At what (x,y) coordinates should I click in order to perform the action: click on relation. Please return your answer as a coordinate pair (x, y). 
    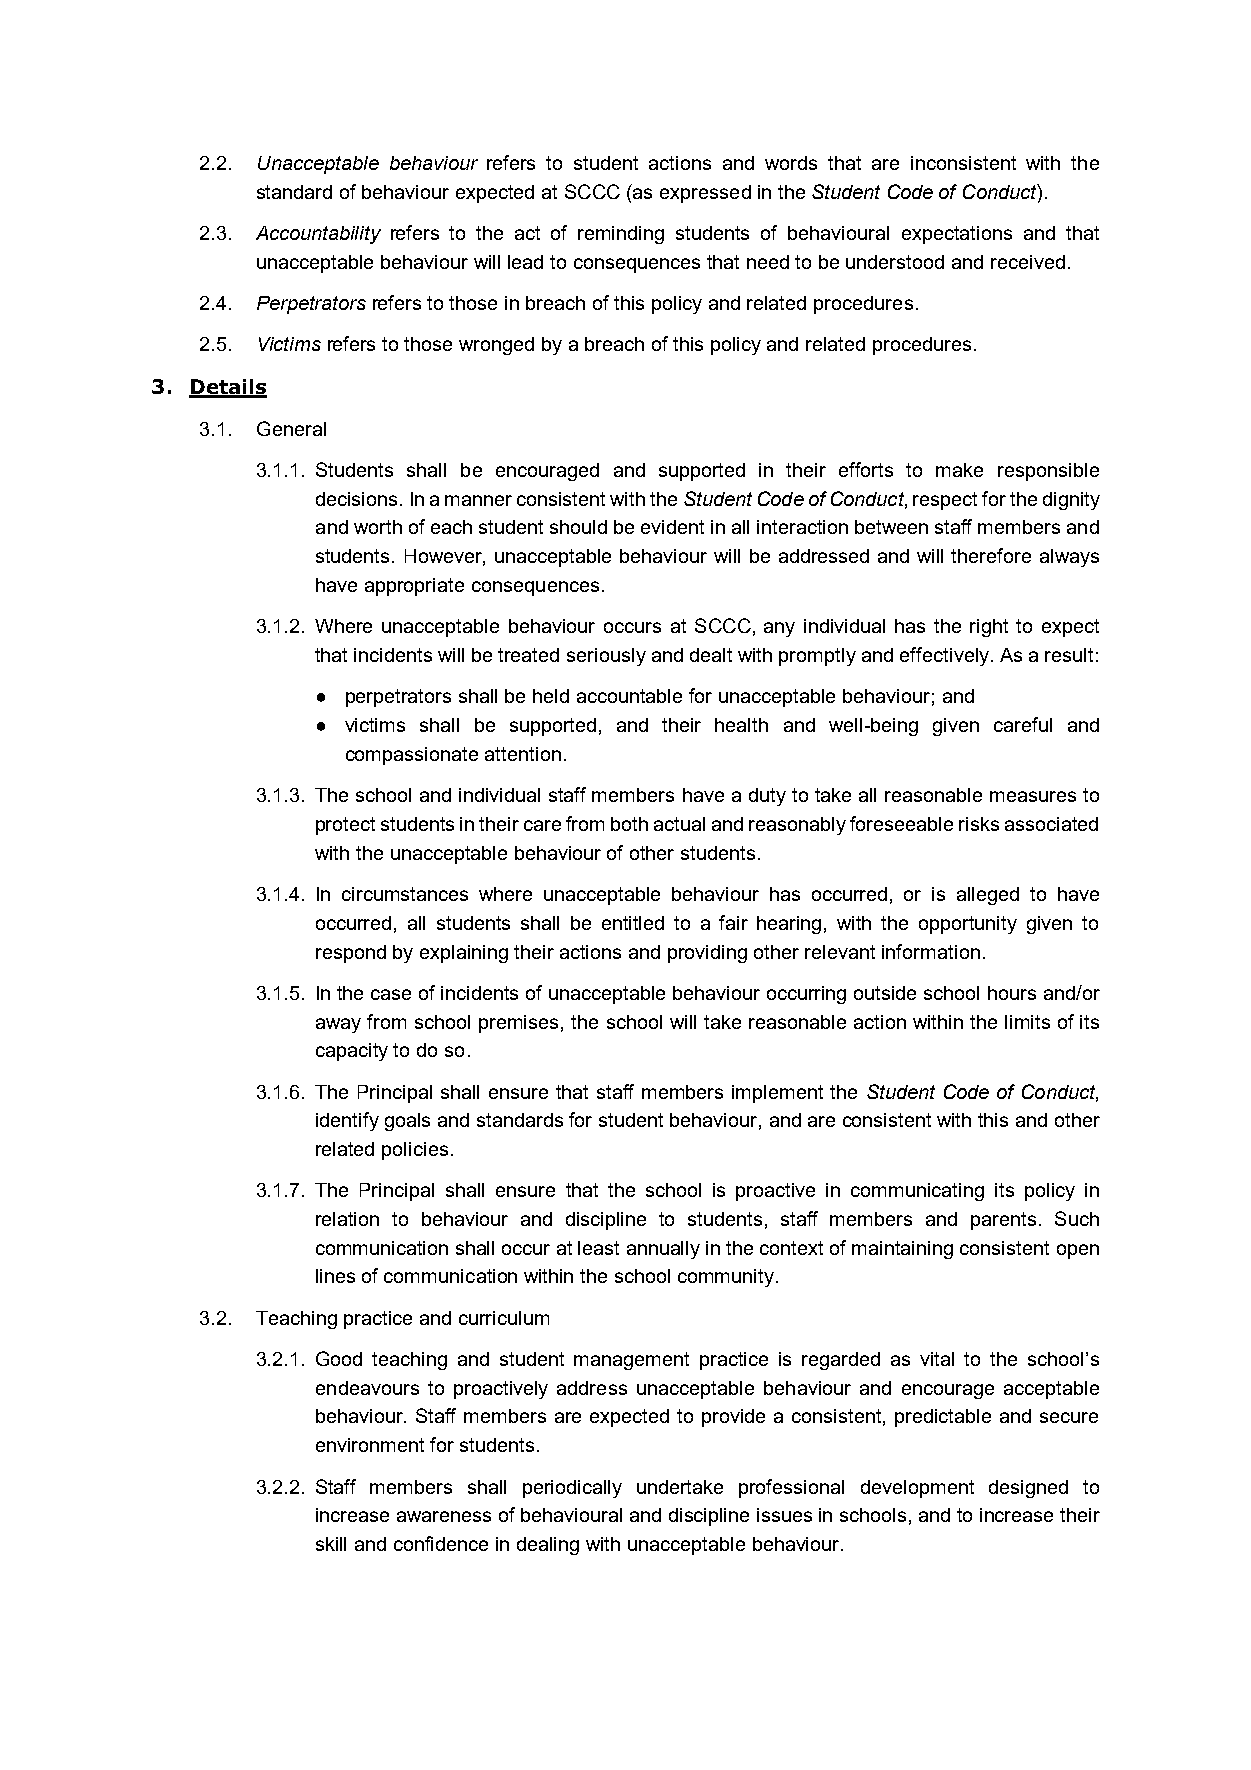
    Looking at the image, I should click on (347, 1219).
